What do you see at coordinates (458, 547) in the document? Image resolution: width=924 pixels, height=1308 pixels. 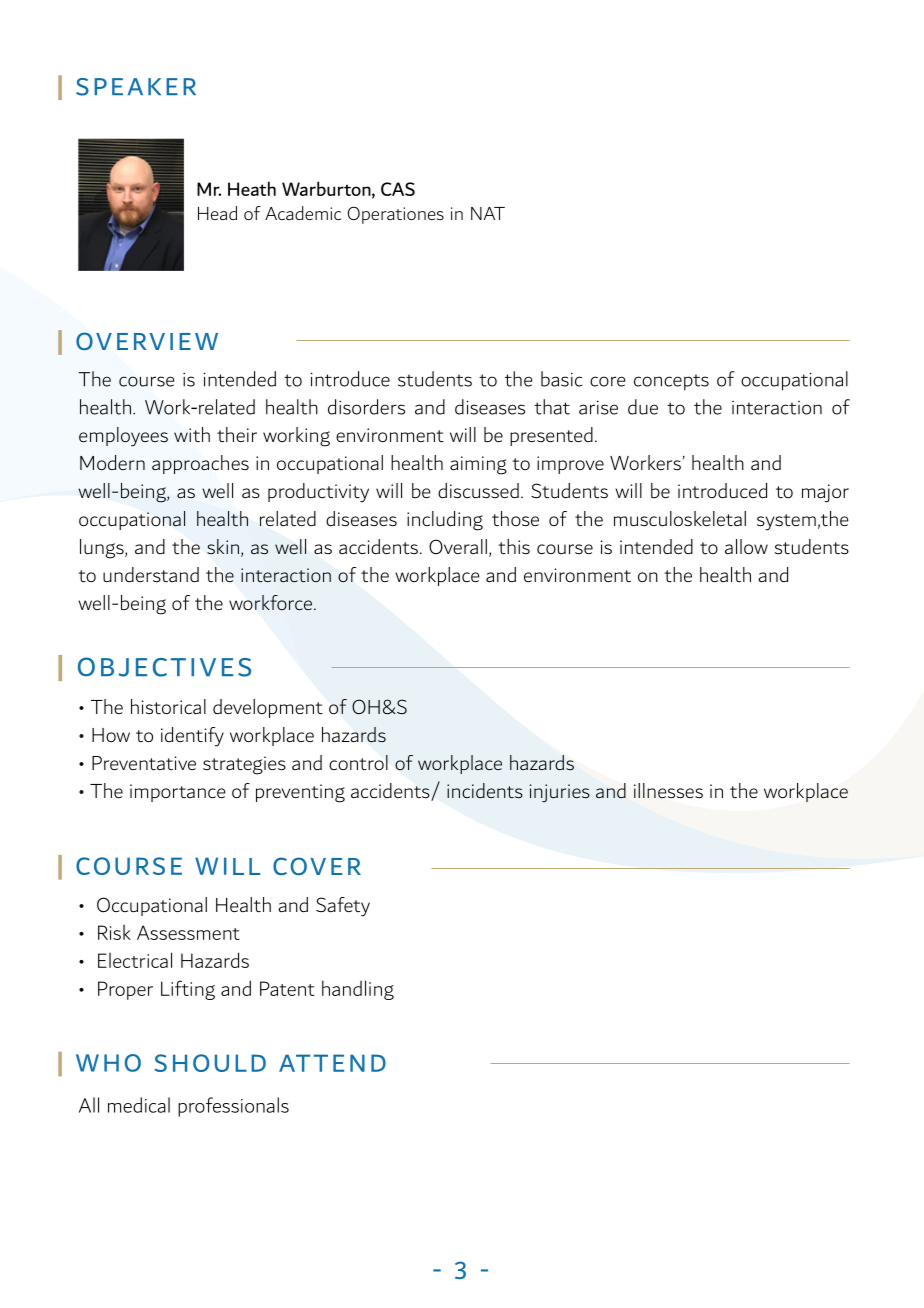 I see `Overall` at bounding box center [458, 547].
